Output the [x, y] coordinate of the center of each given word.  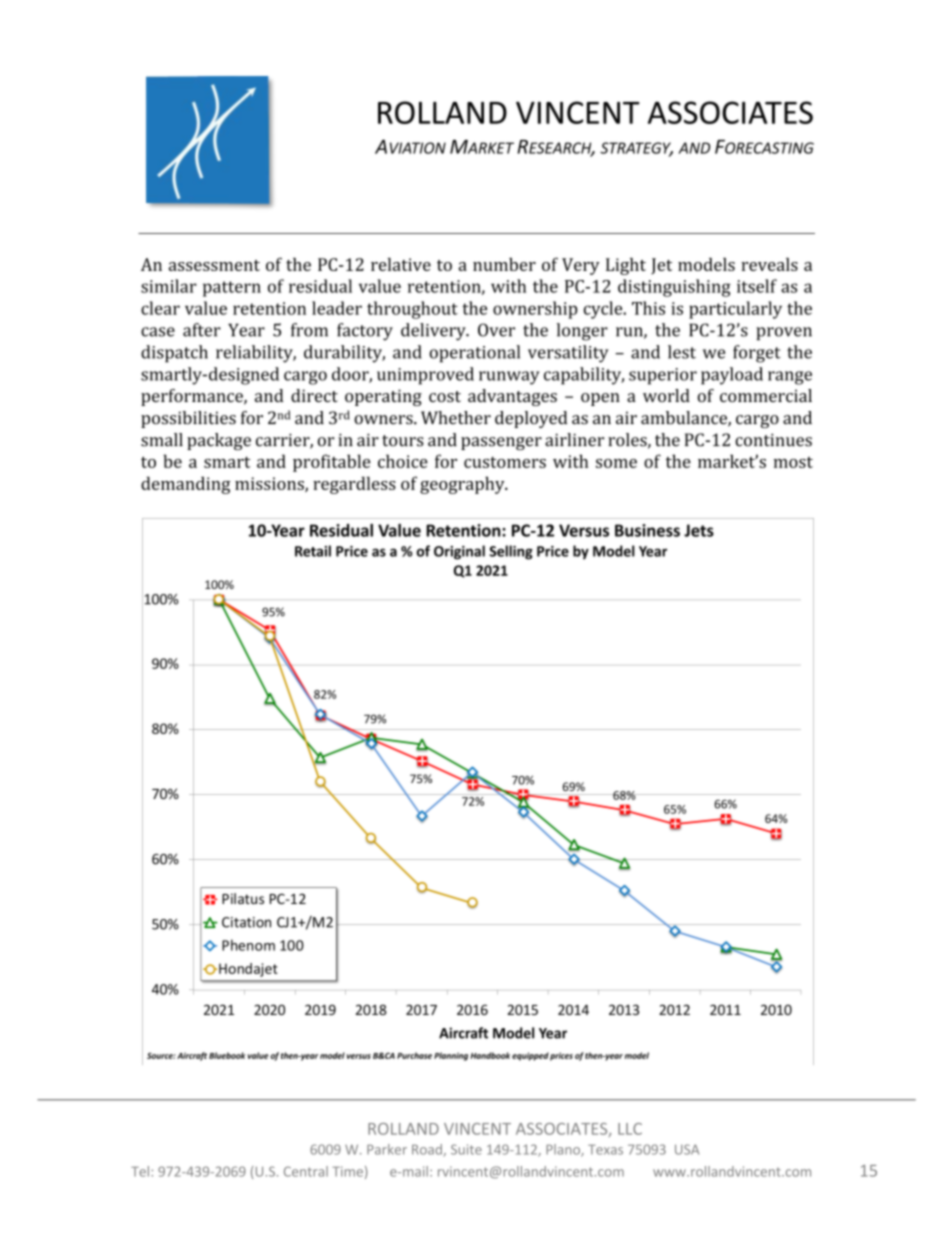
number [504, 264]
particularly [735, 310]
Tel [140, 1171]
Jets [699, 530]
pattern [232, 289]
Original [459, 552]
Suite [466, 1149]
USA [687, 1149]
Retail [313, 551]
